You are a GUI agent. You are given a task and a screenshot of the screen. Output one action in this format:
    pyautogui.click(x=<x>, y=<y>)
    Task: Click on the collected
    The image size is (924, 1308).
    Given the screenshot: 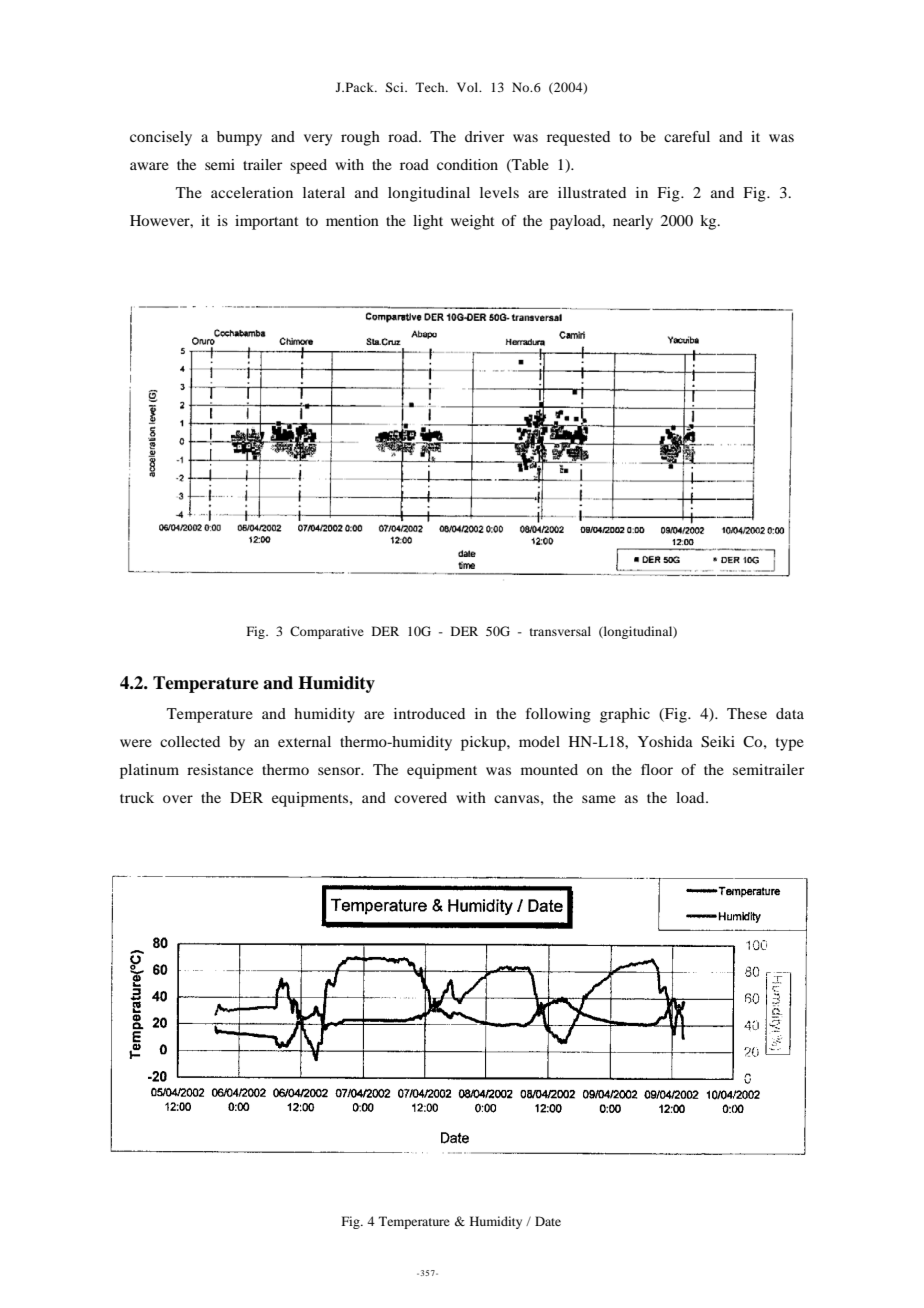 What is the action you would take?
    pyautogui.click(x=190, y=741)
